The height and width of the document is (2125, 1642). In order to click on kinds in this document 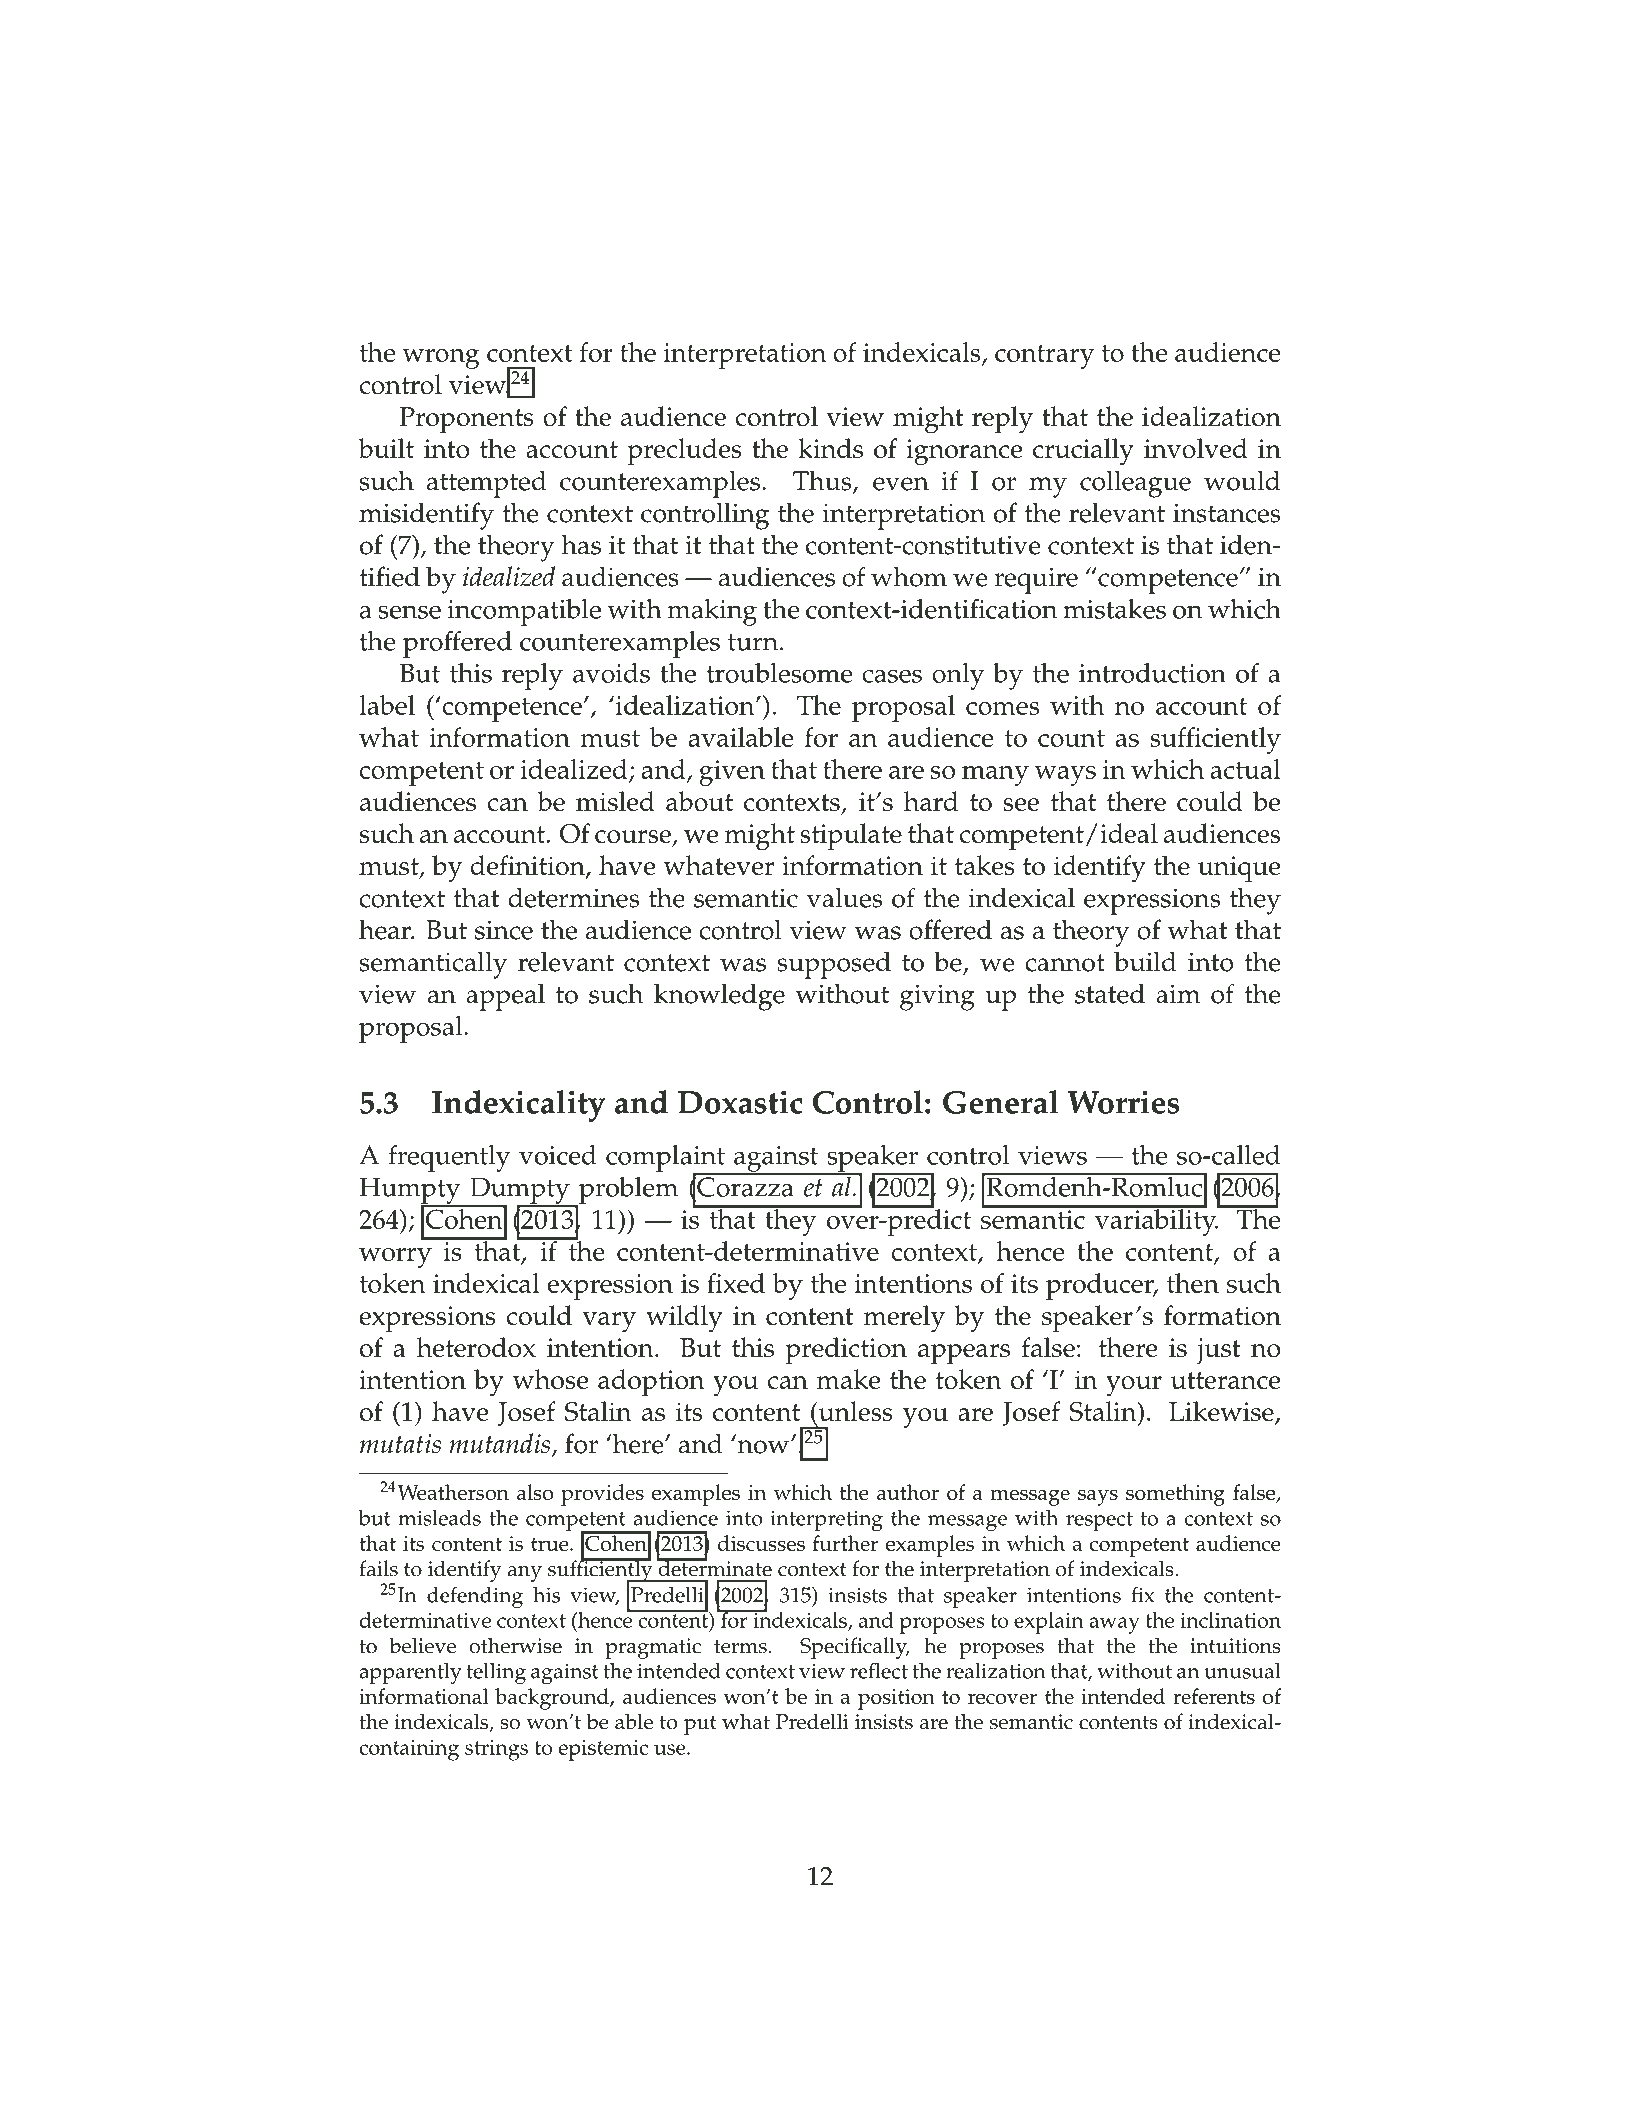, I will do `click(830, 448)`.
